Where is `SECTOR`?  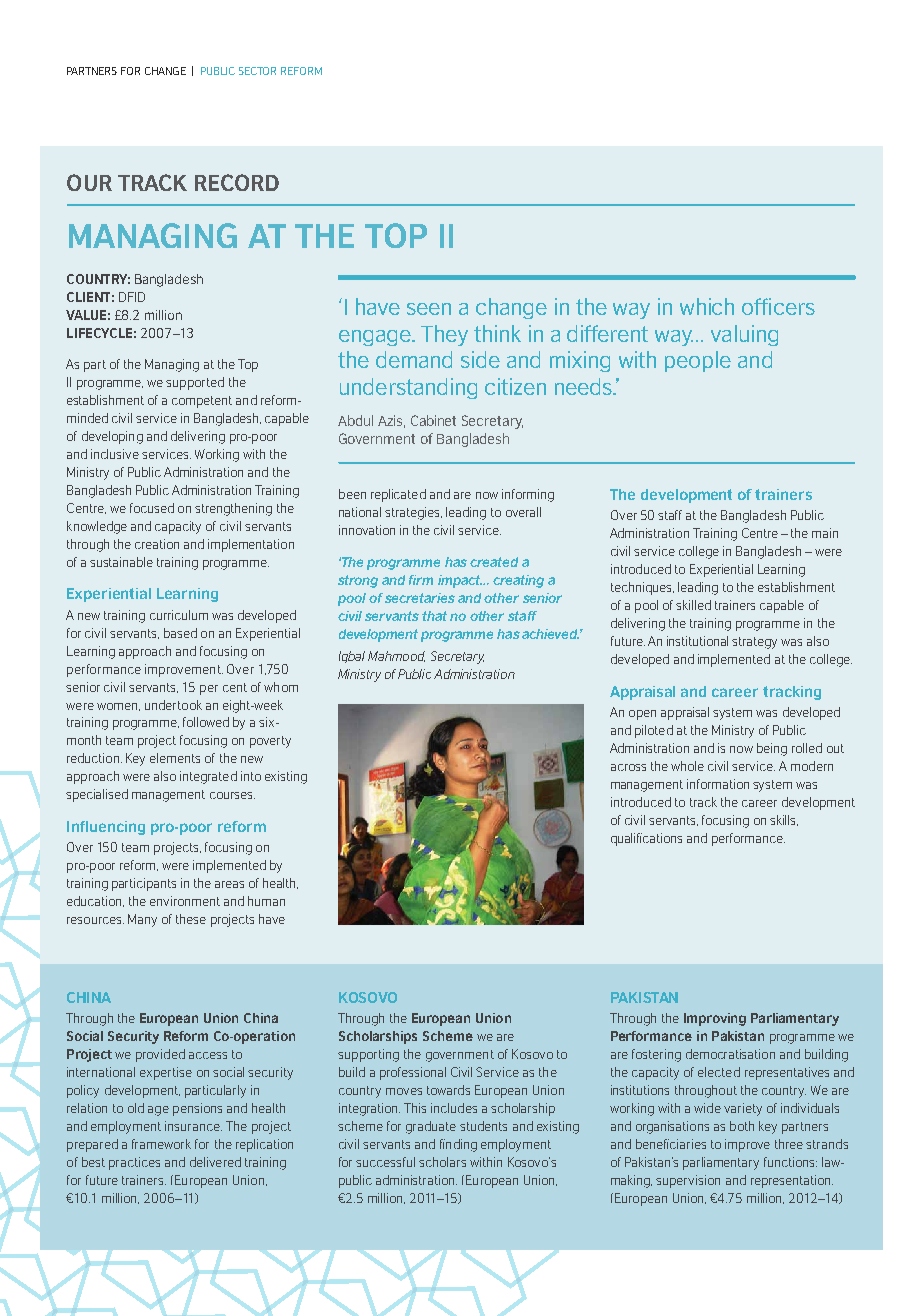
SECTOR is located at coordinates (257, 71).
